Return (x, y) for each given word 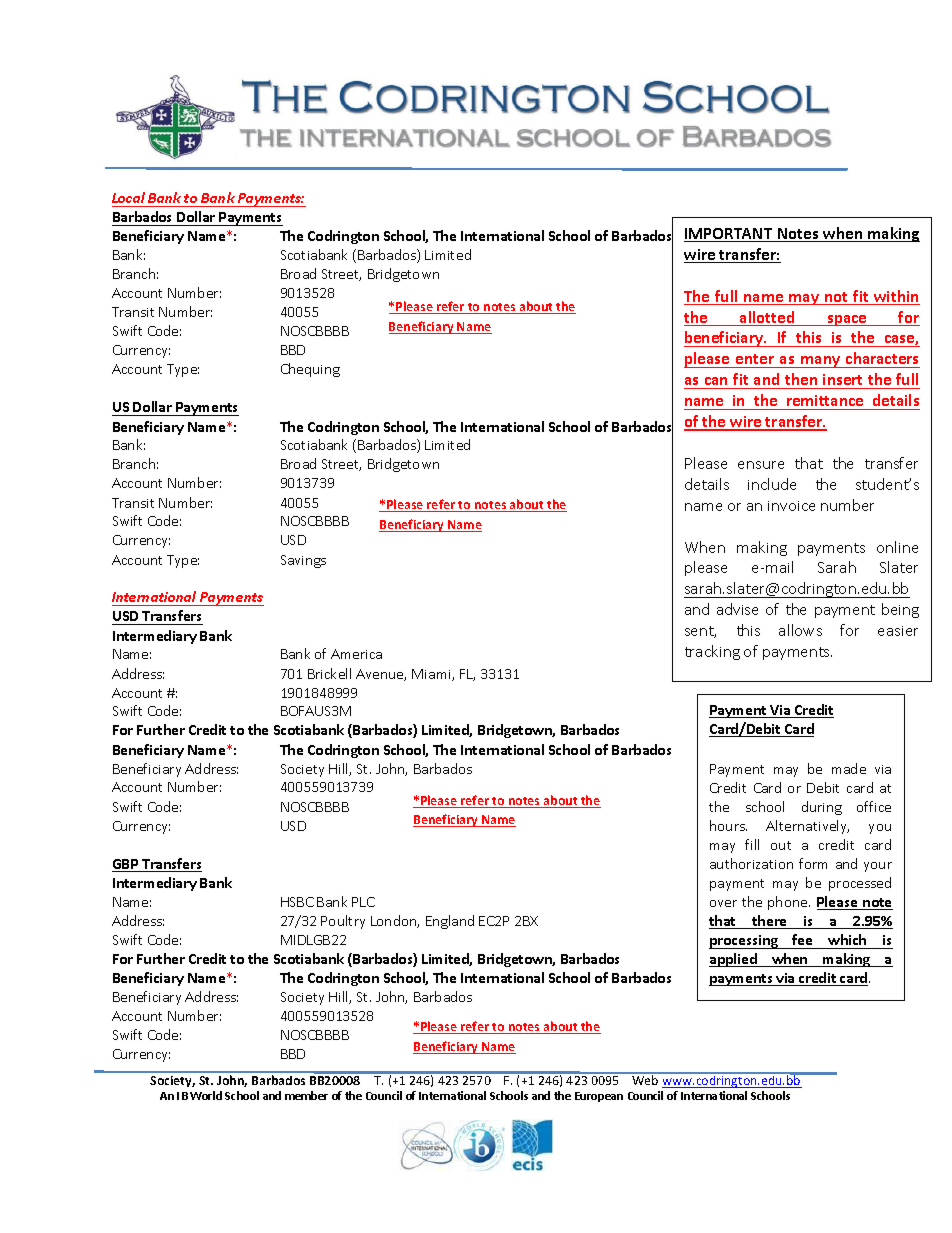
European (599, 1097)
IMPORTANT (729, 235)
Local (128, 197)
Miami (432, 675)
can (716, 381)
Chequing (310, 370)
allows (800, 630)
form (813, 863)
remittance (825, 400)
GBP (126, 865)
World (206, 1095)
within (896, 297)
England (450, 922)
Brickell (329, 673)
